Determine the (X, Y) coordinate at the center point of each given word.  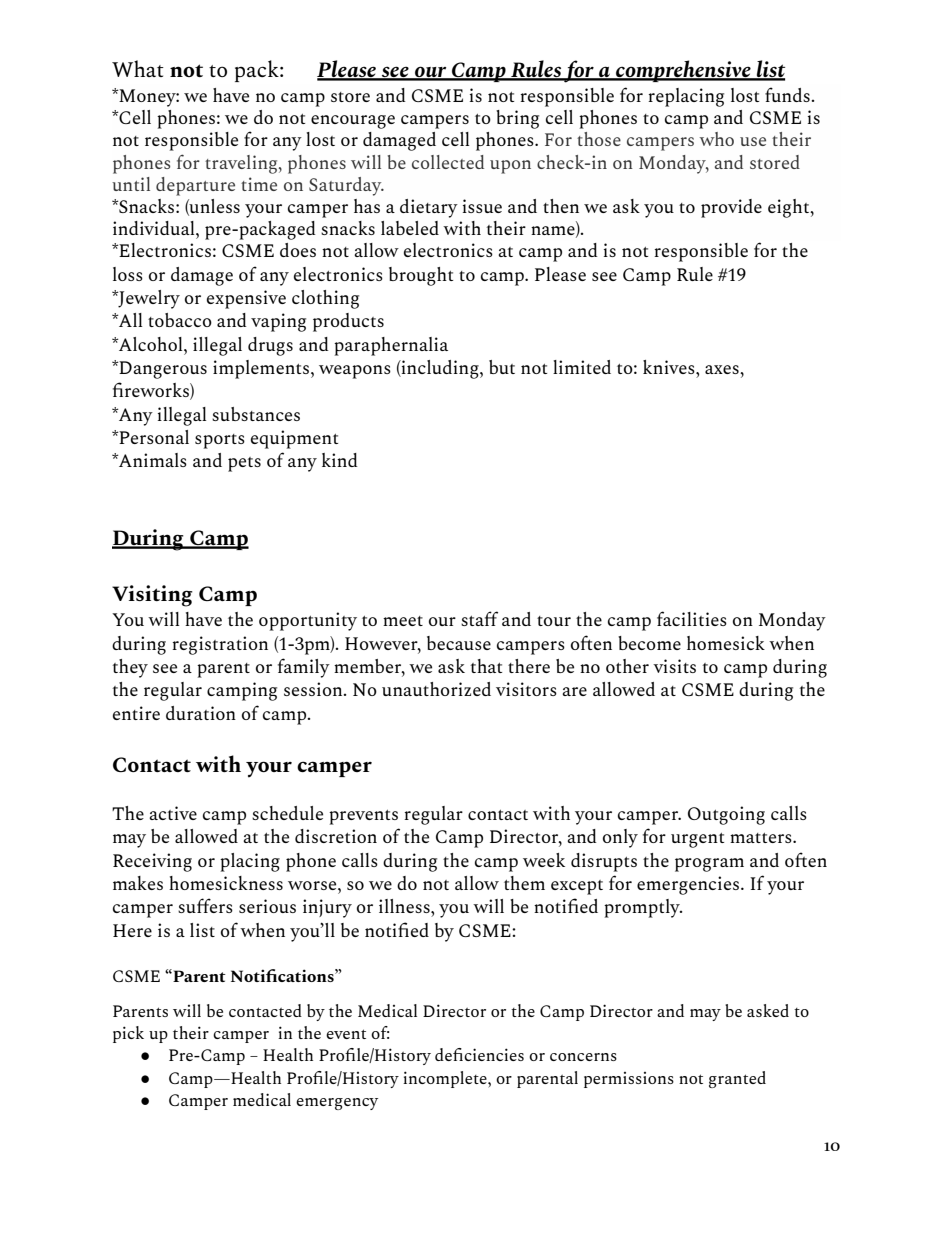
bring (517, 119)
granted (737, 1079)
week (544, 860)
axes (723, 369)
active (173, 813)
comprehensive (683, 71)
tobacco (180, 320)
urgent (697, 840)
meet (403, 621)
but (502, 367)
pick (128, 1034)
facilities (692, 618)
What (138, 68)
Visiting (152, 596)
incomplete (446, 1079)
